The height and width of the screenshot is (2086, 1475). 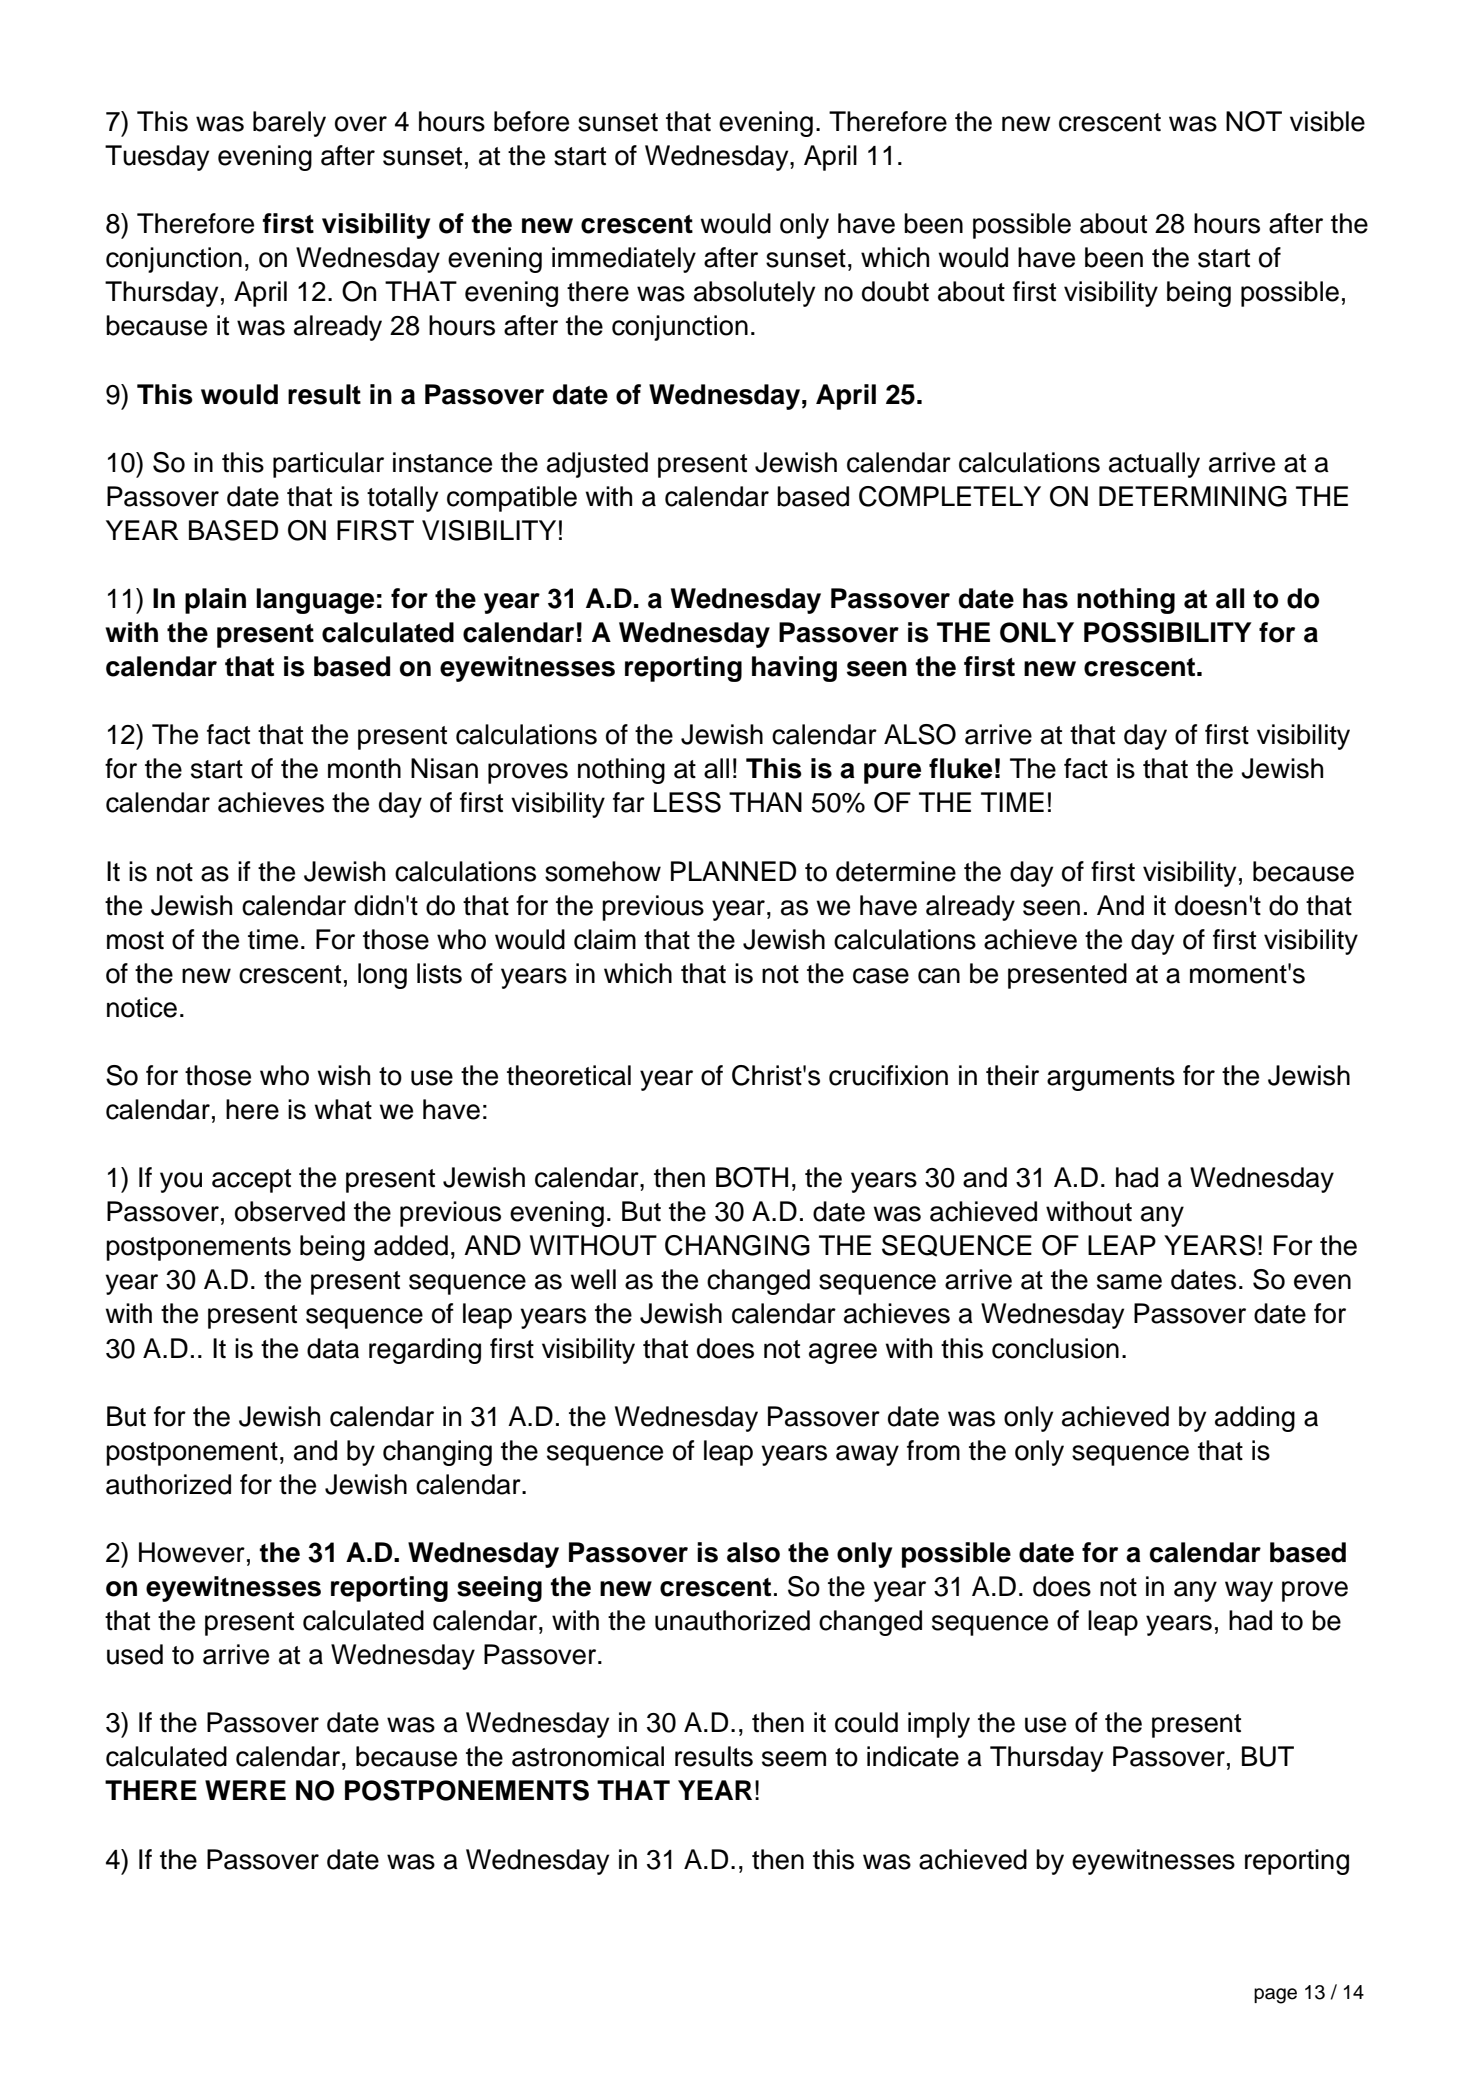 What do you see at coordinates (289, 124) in the screenshot?
I see `barely` at bounding box center [289, 124].
